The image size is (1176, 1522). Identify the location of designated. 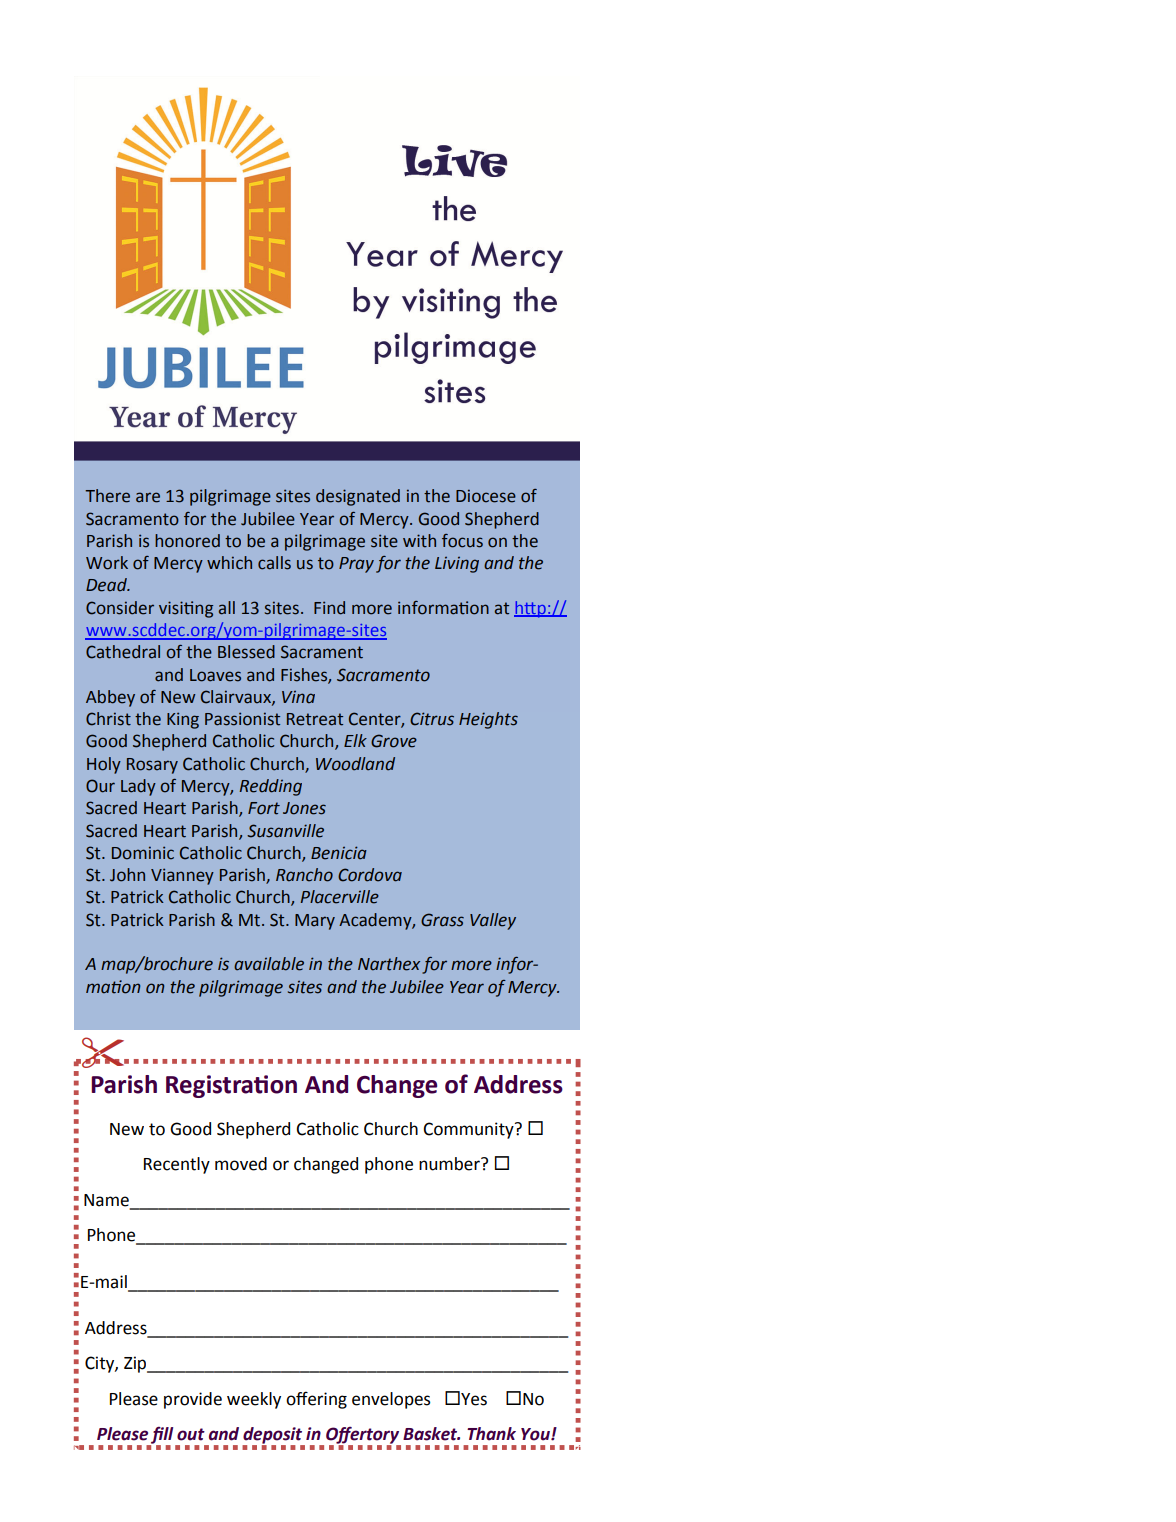
(358, 497).
